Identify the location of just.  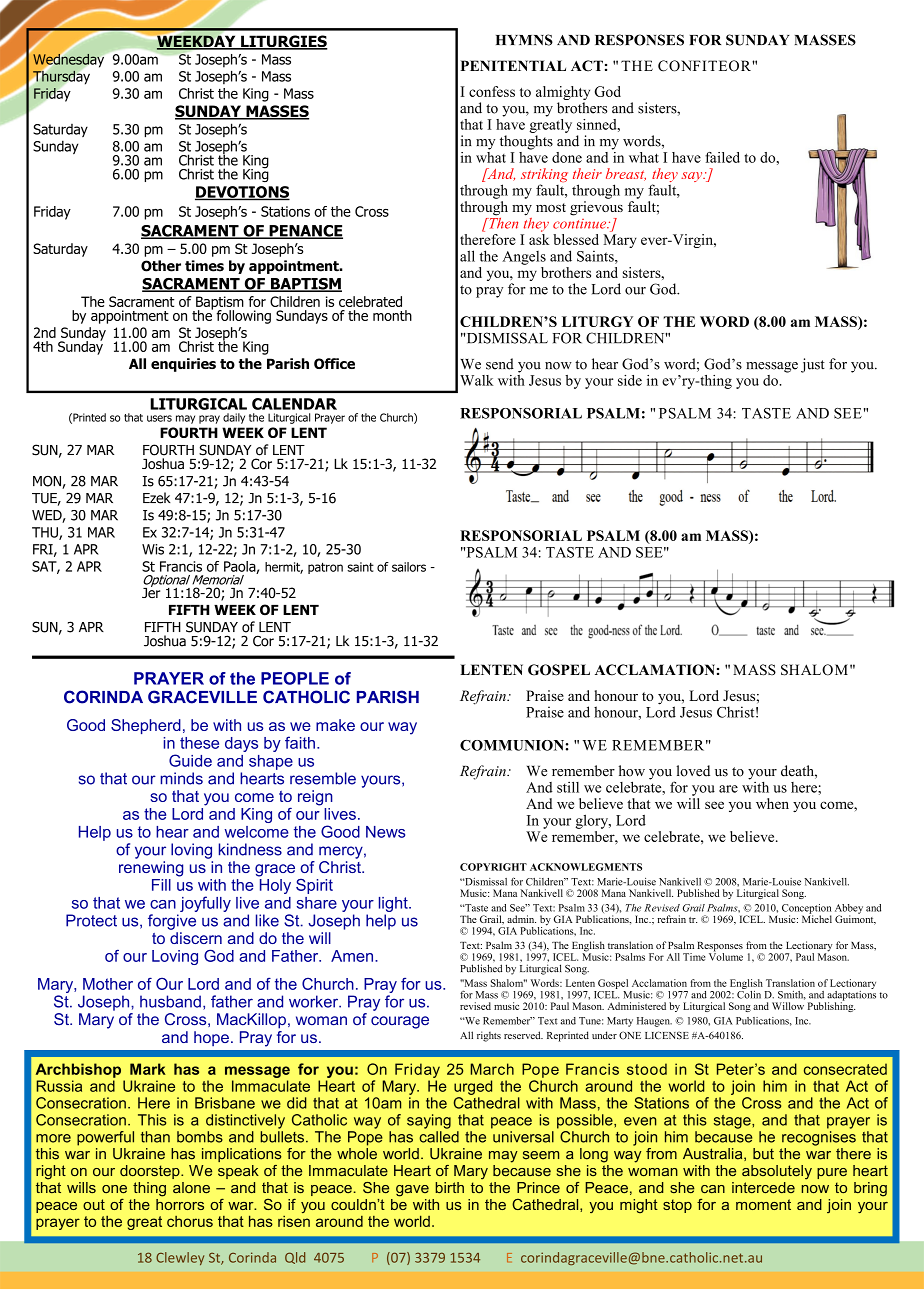
(813, 365).
